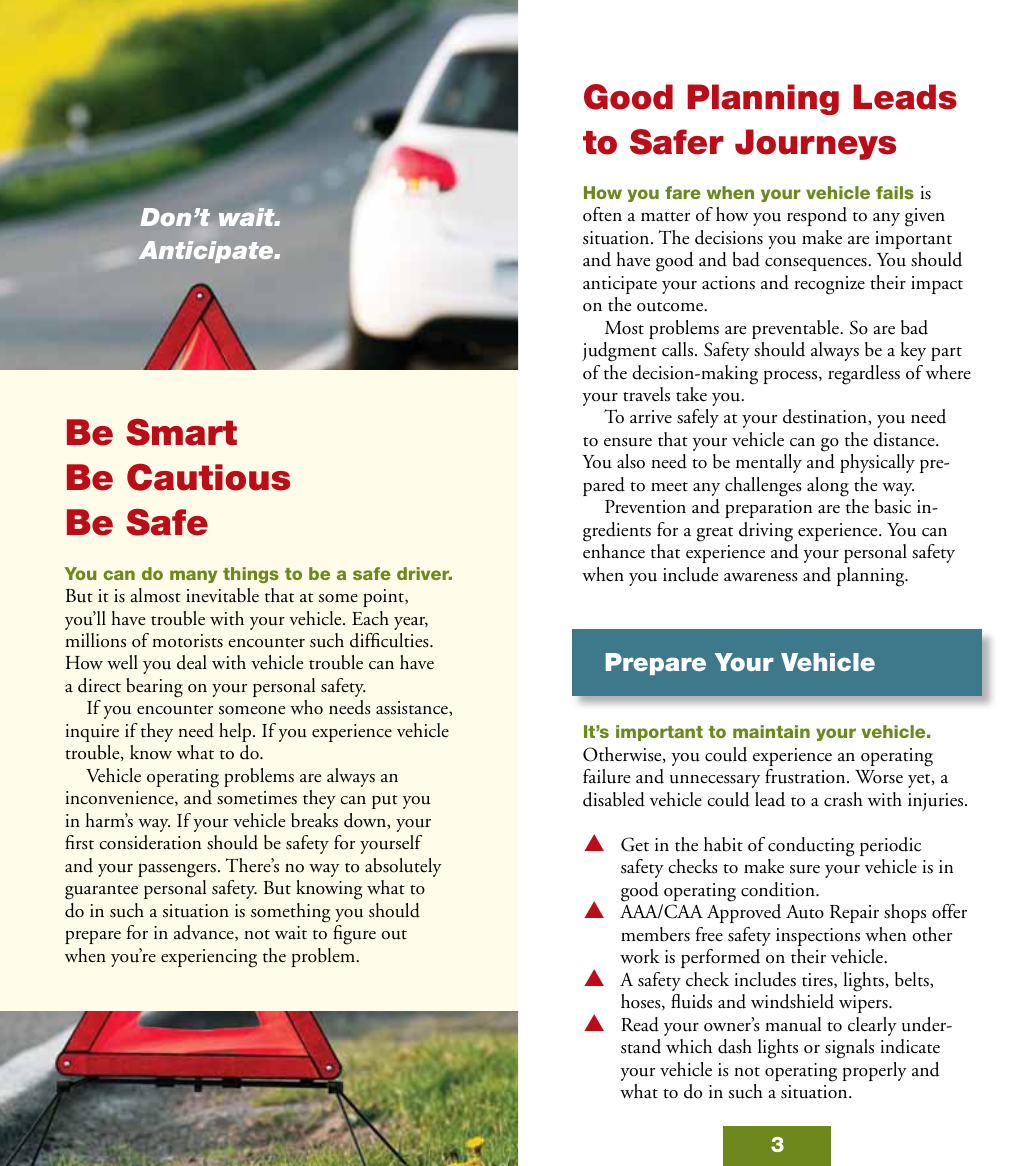  What do you see at coordinates (683, 192) in the screenshot?
I see `fare` at bounding box center [683, 192].
